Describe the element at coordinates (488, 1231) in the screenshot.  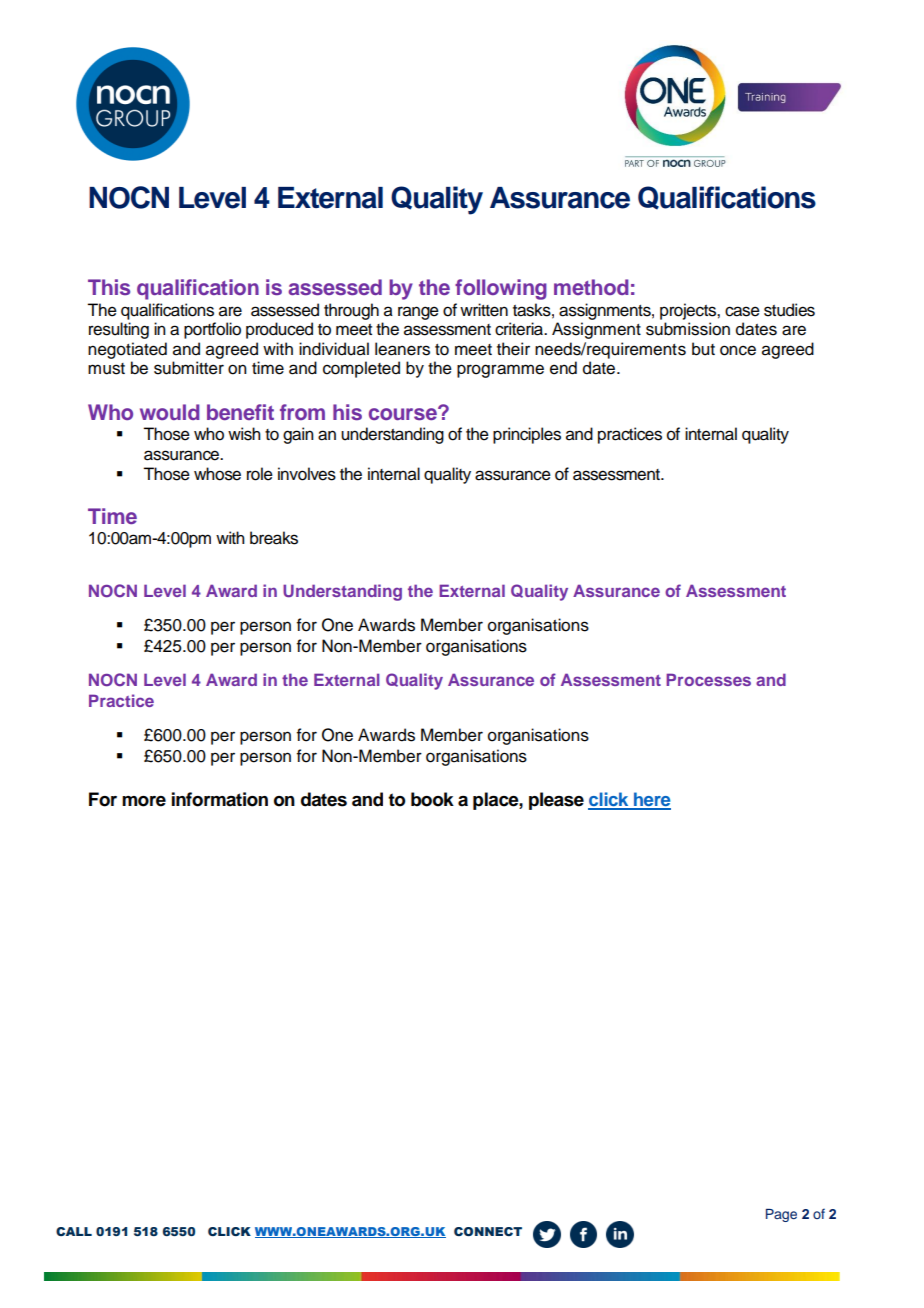
I see `CONNECT` at that location.
